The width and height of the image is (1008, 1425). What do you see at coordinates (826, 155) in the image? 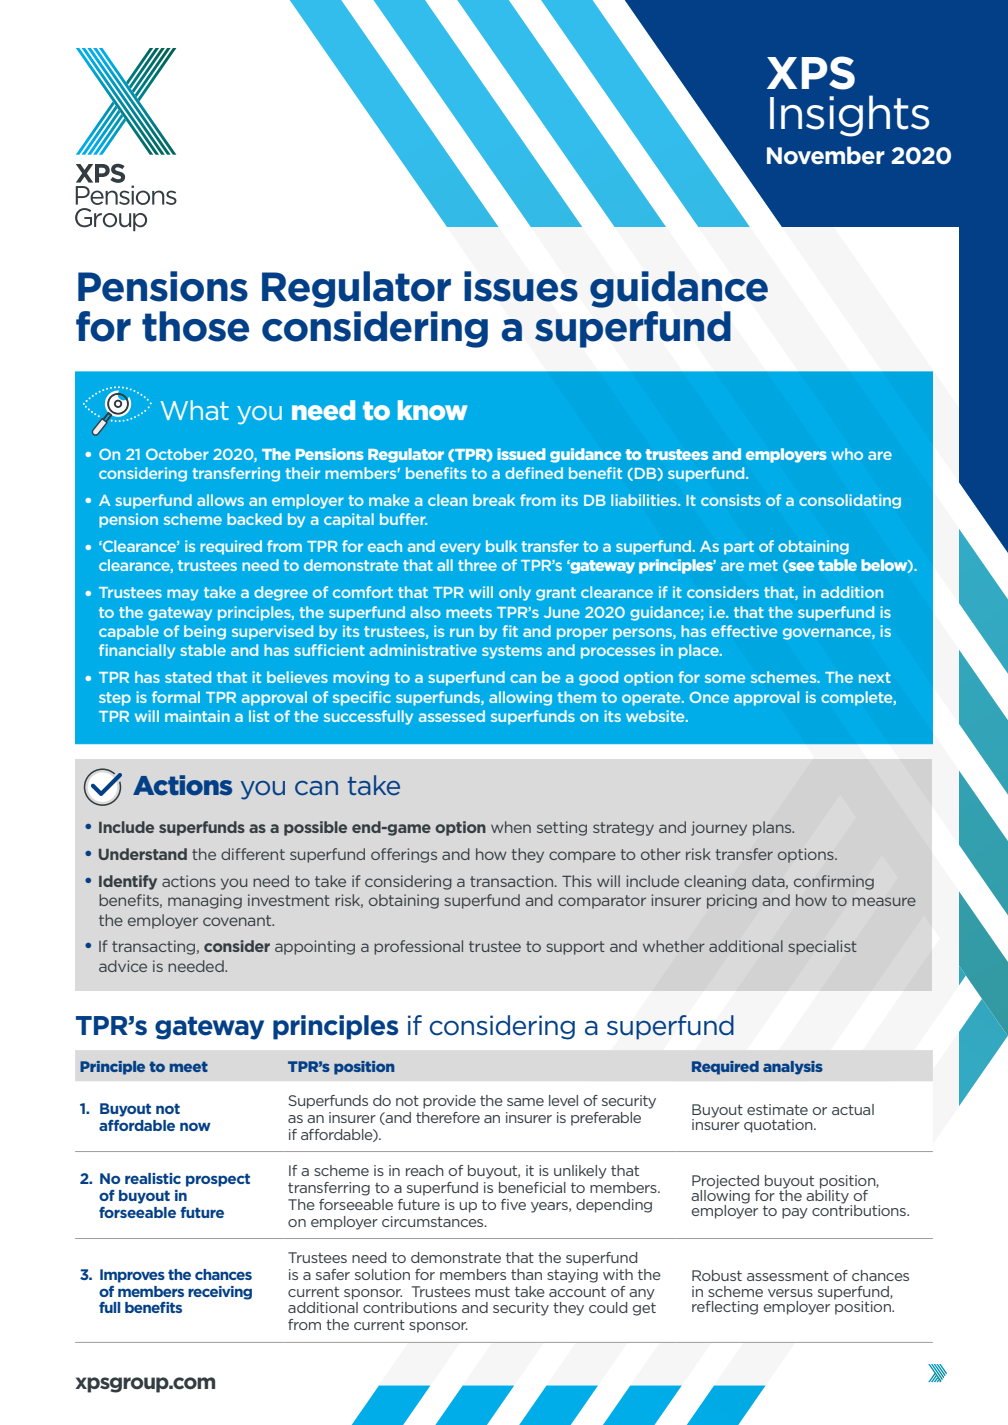
I see `November` at bounding box center [826, 155].
